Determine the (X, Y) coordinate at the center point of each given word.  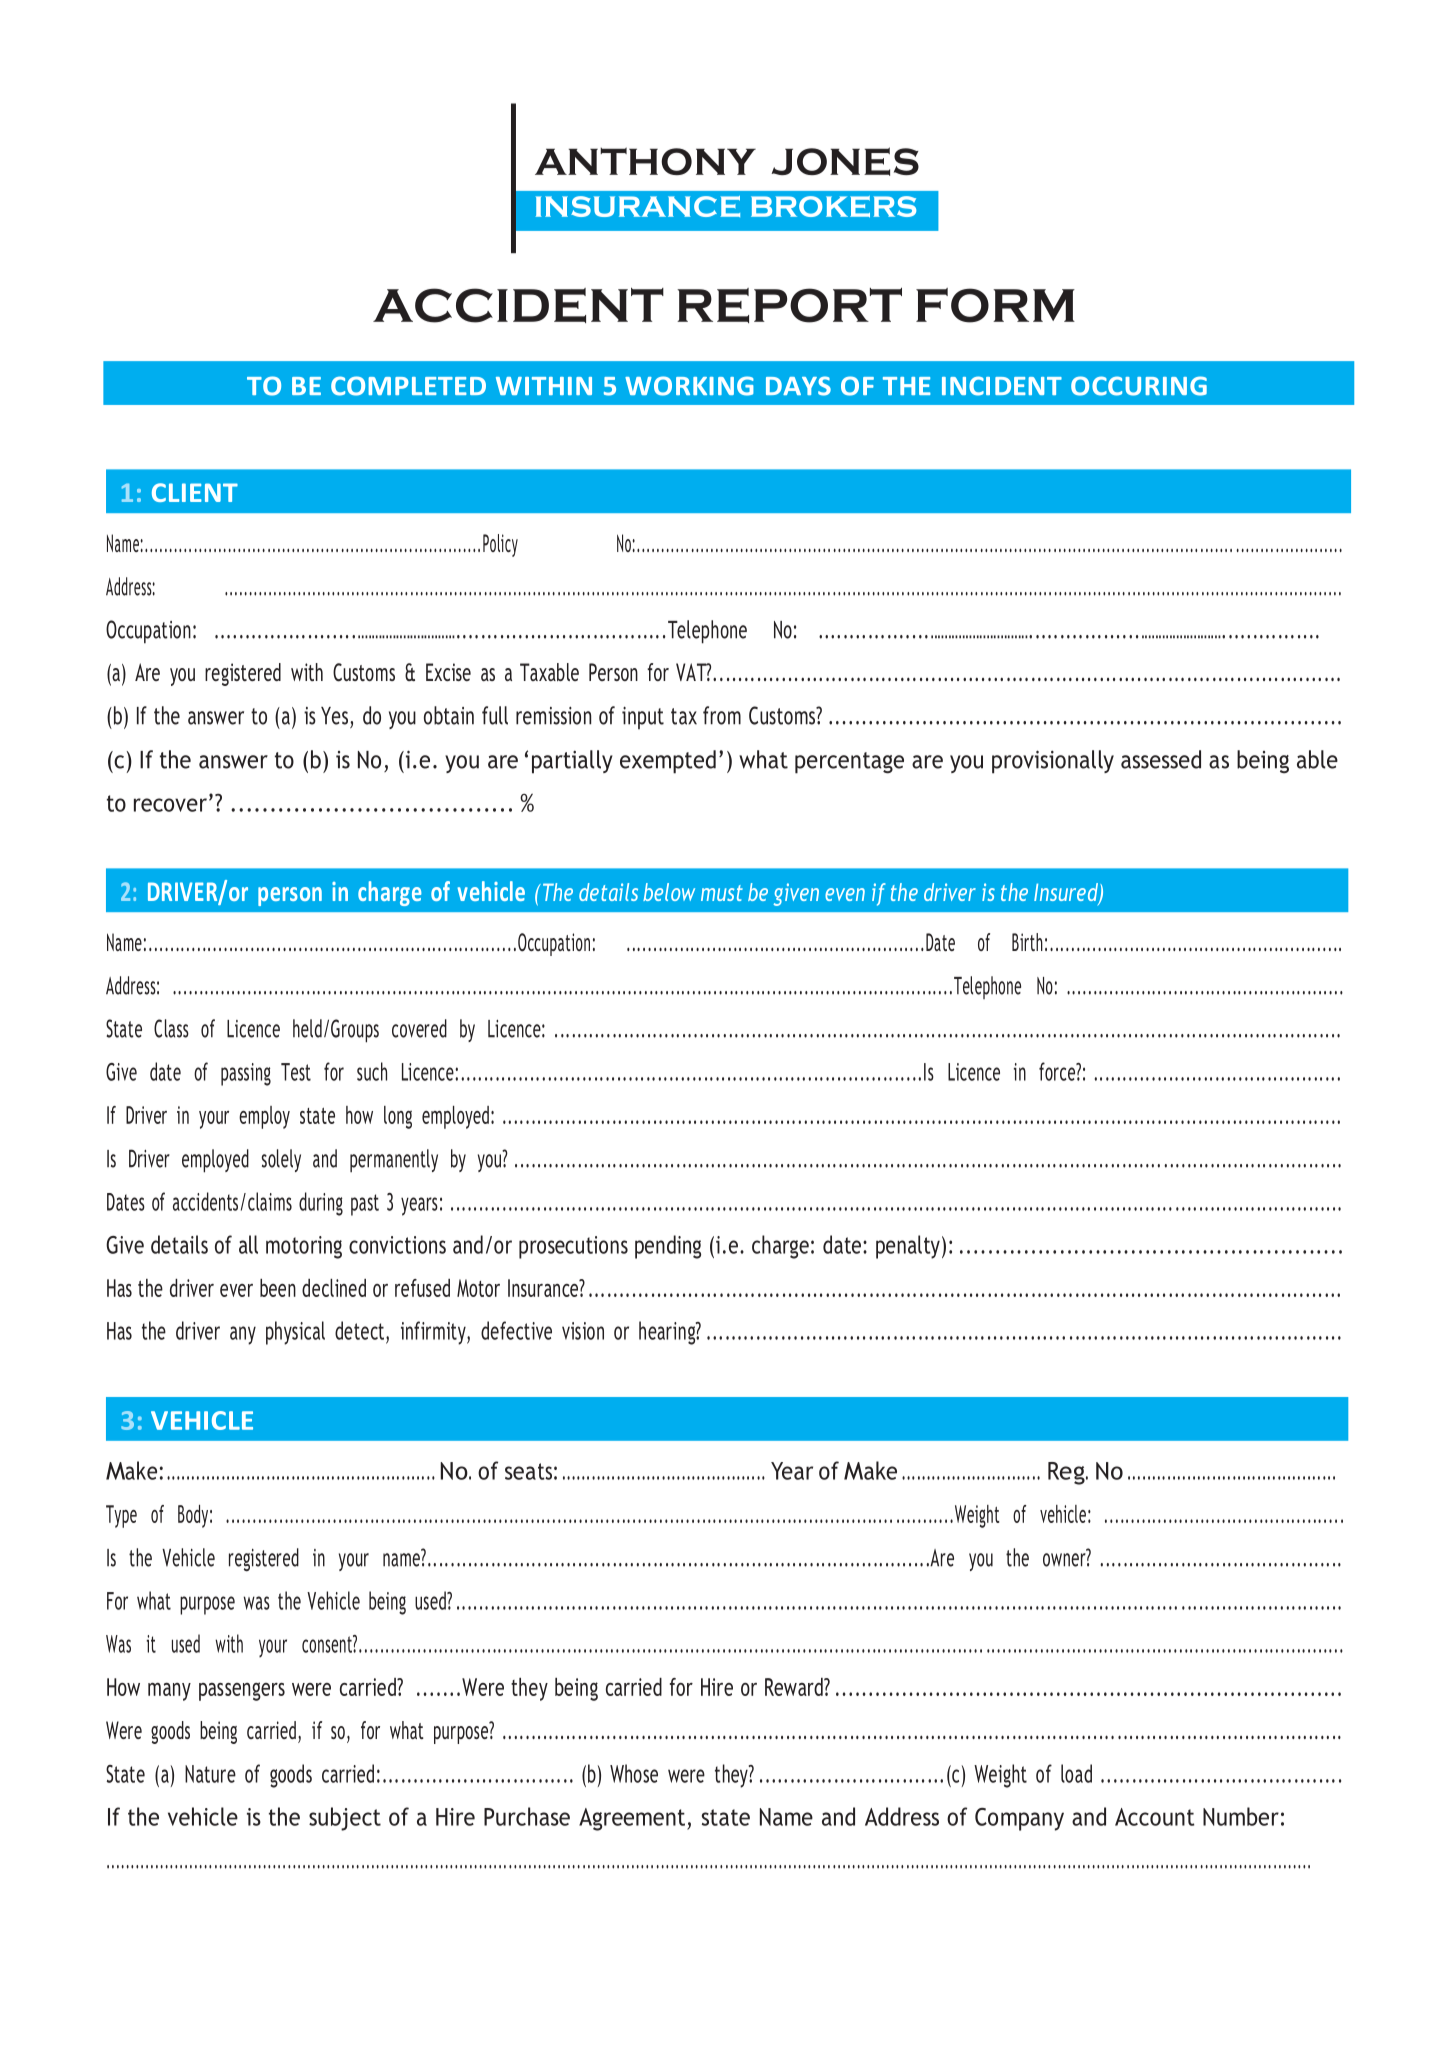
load (1076, 1773)
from (722, 715)
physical (295, 1333)
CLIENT (195, 492)
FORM (995, 305)
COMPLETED (408, 386)
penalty (908, 1247)
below (669, 892)
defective (516, 1330)
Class (171, 1028)
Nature (210, 1774)
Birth (1027, 942)
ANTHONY (645, 161)
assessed (1161, 759)
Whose (634, 1773)
